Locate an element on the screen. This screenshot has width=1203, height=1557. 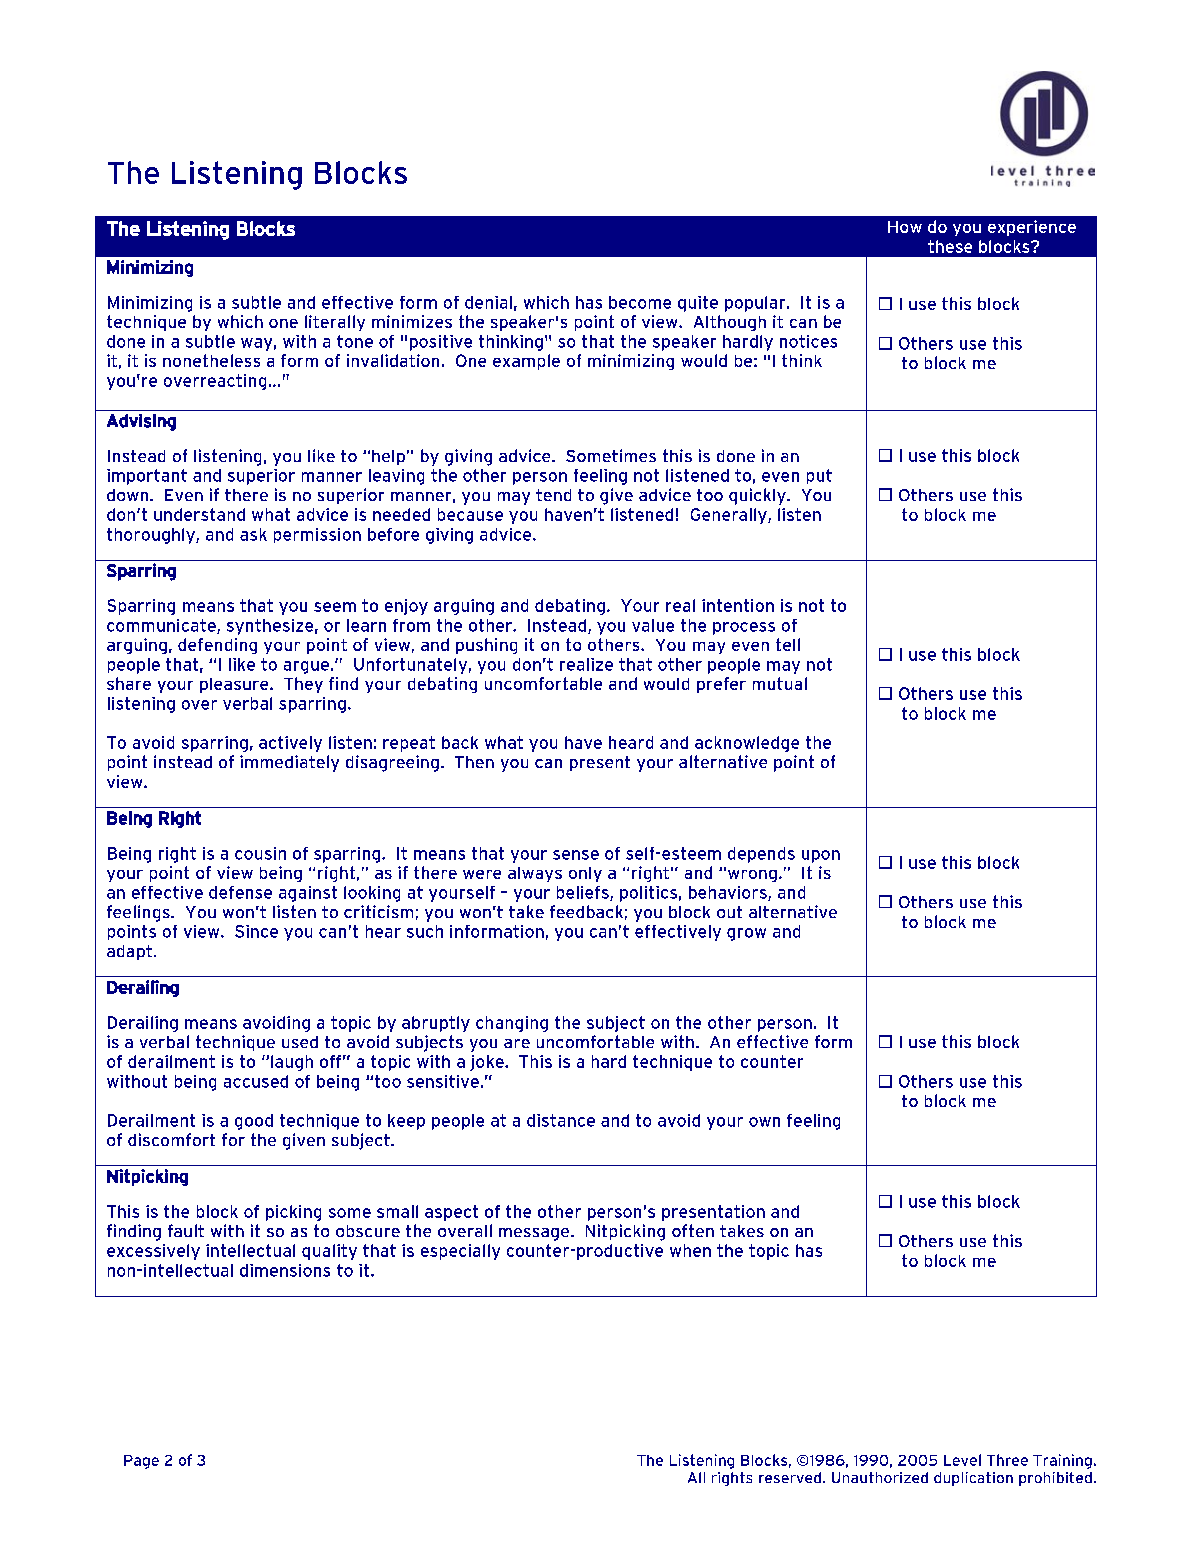
become is located at coordinates (640, 302).
